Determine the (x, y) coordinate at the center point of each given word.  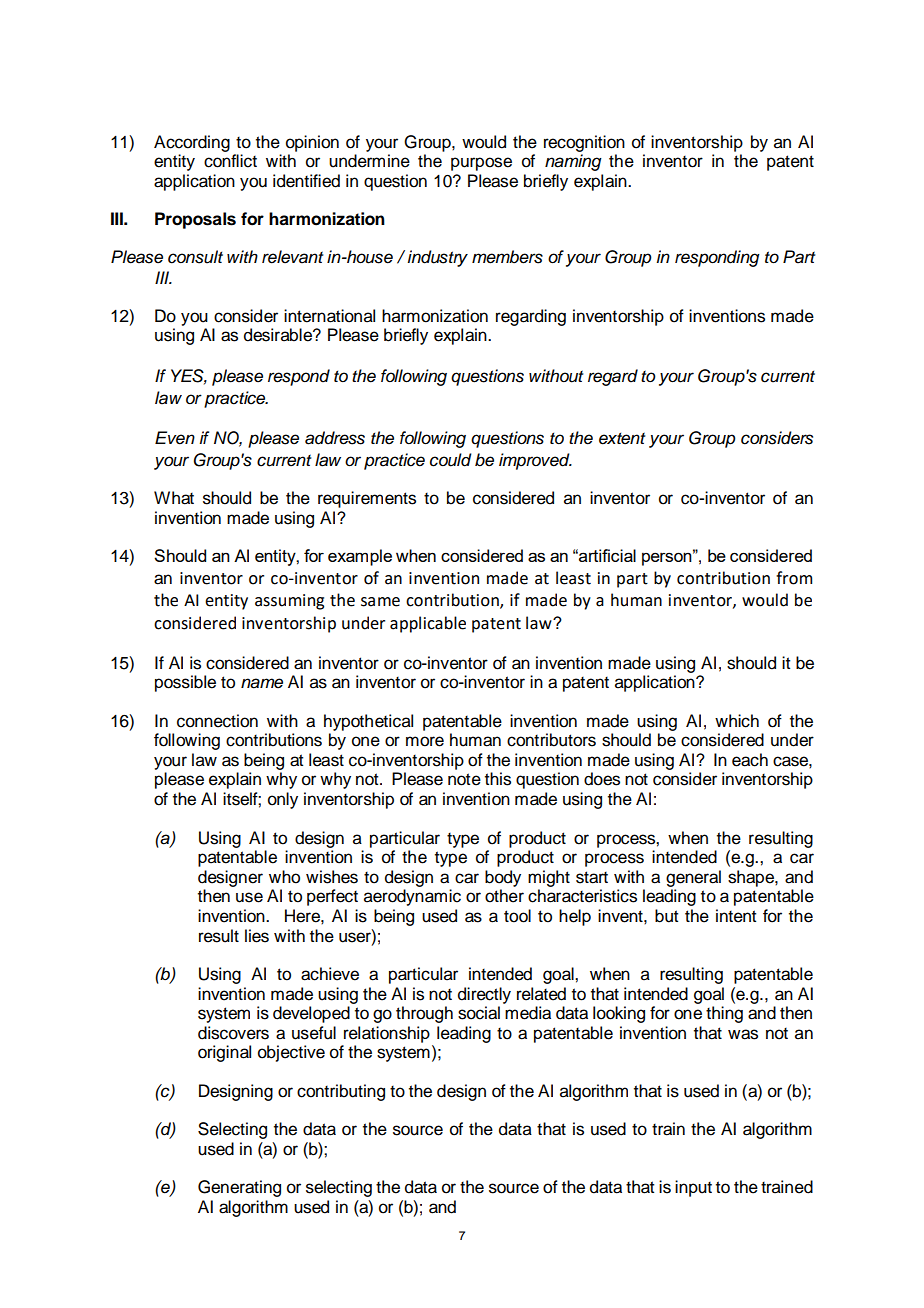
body (503, 878)
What (174, 498)
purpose (481, 164)
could (451, 460)
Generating (239, 1188)
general (693, 878)
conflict (230, 161)
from (794, 578)
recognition (584, 143)
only (283, 800)
